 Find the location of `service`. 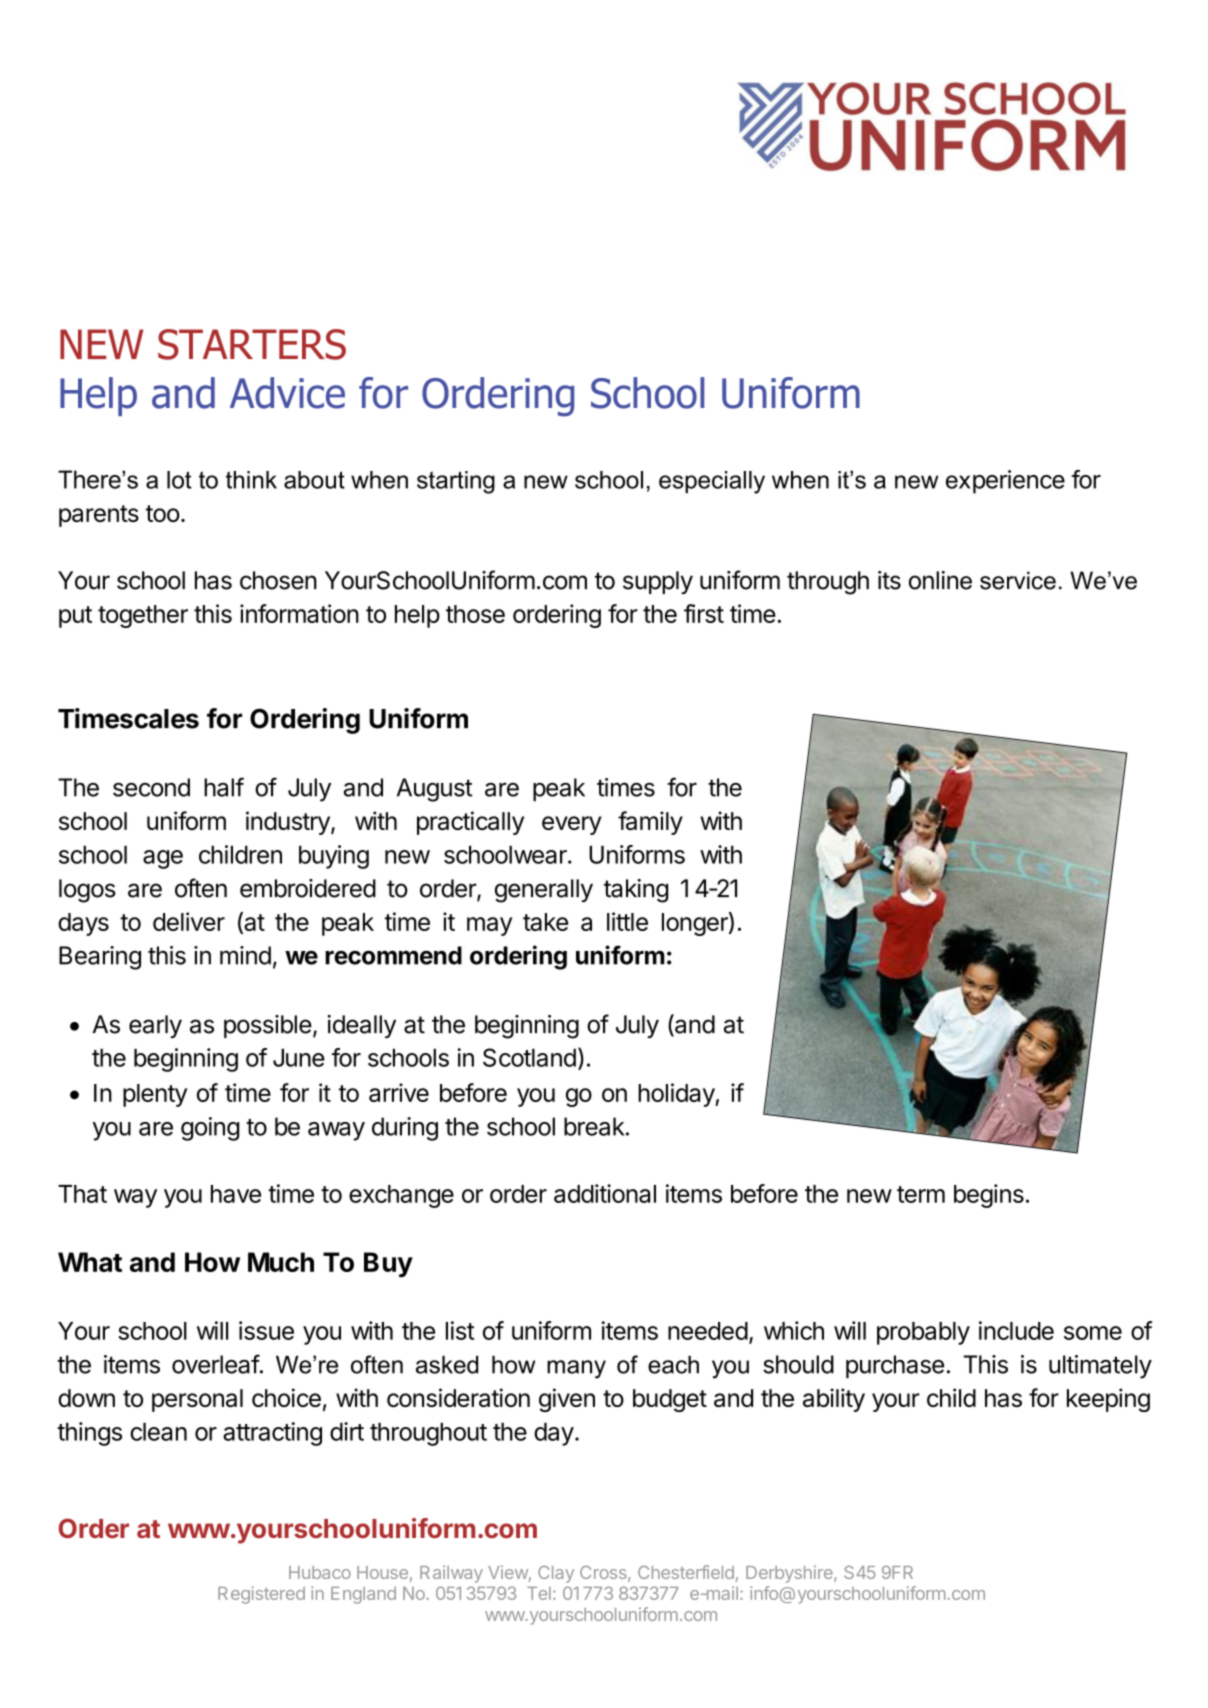

service is located at coordinates (1018, 580).
